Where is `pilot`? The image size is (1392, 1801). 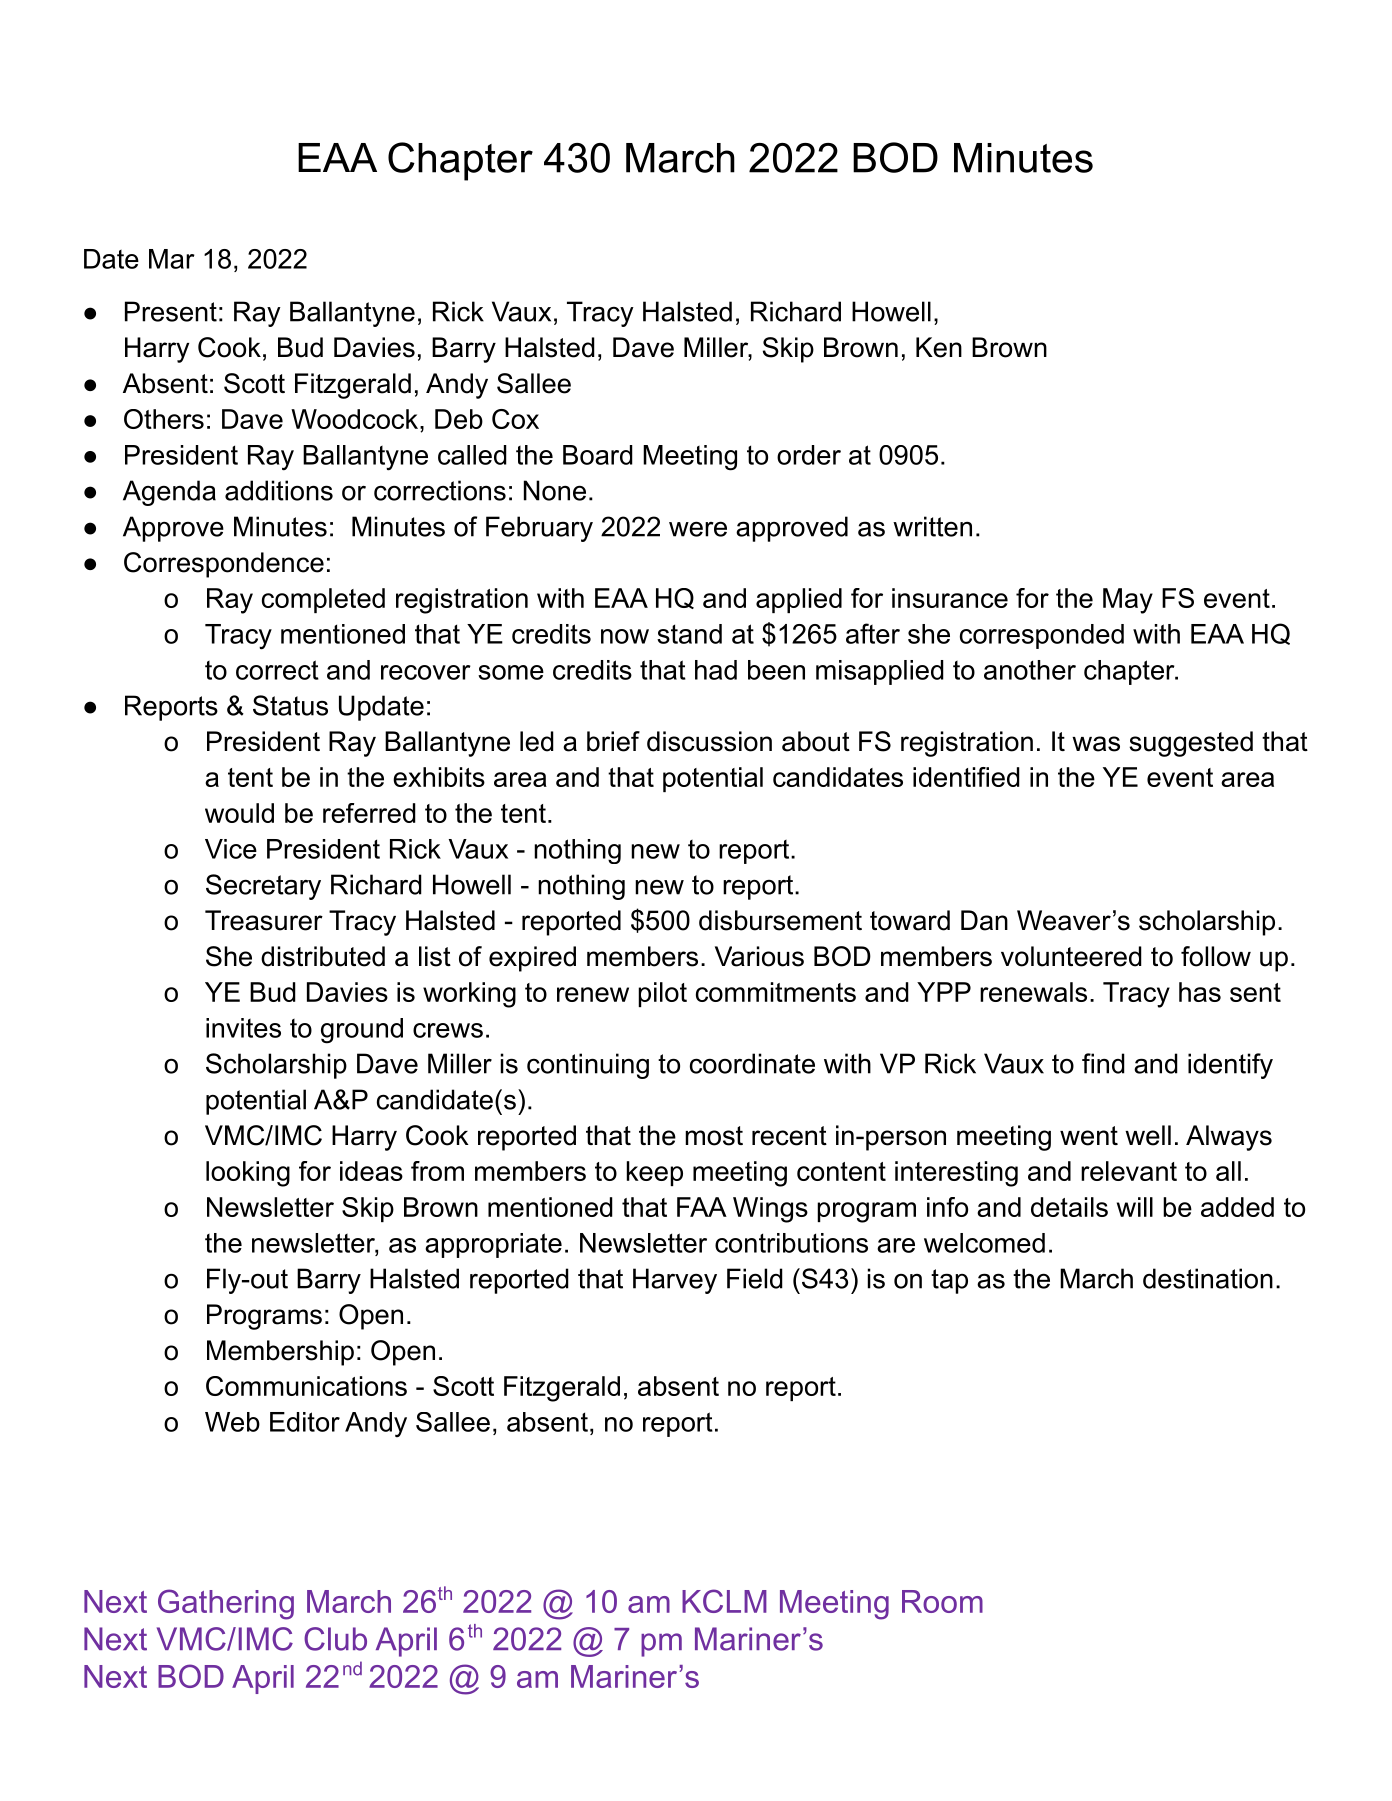 pilot is located at coordinates (662, 994).
